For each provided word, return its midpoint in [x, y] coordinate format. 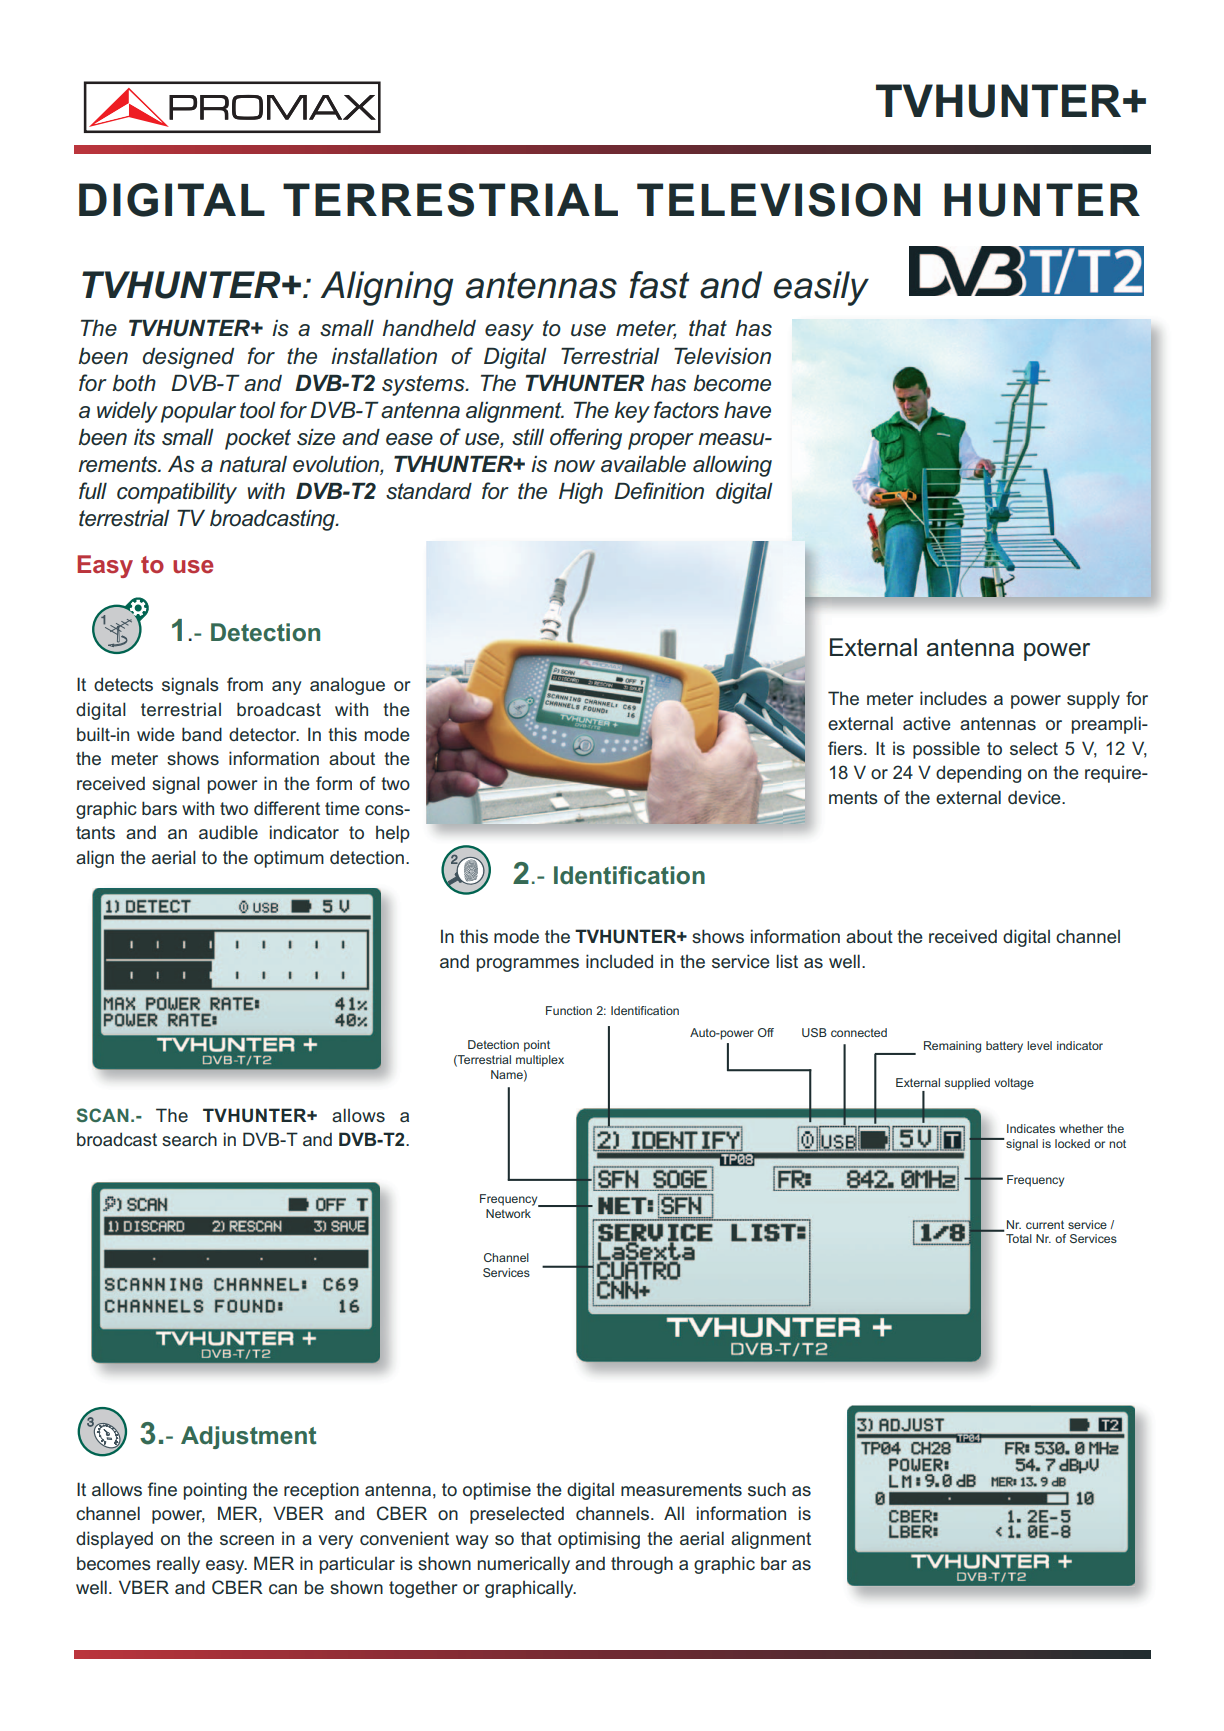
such [767, 1489]
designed [188, 358]
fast [659, 285]
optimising [599, 1540]
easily [821, 288]
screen [247, 1540]
